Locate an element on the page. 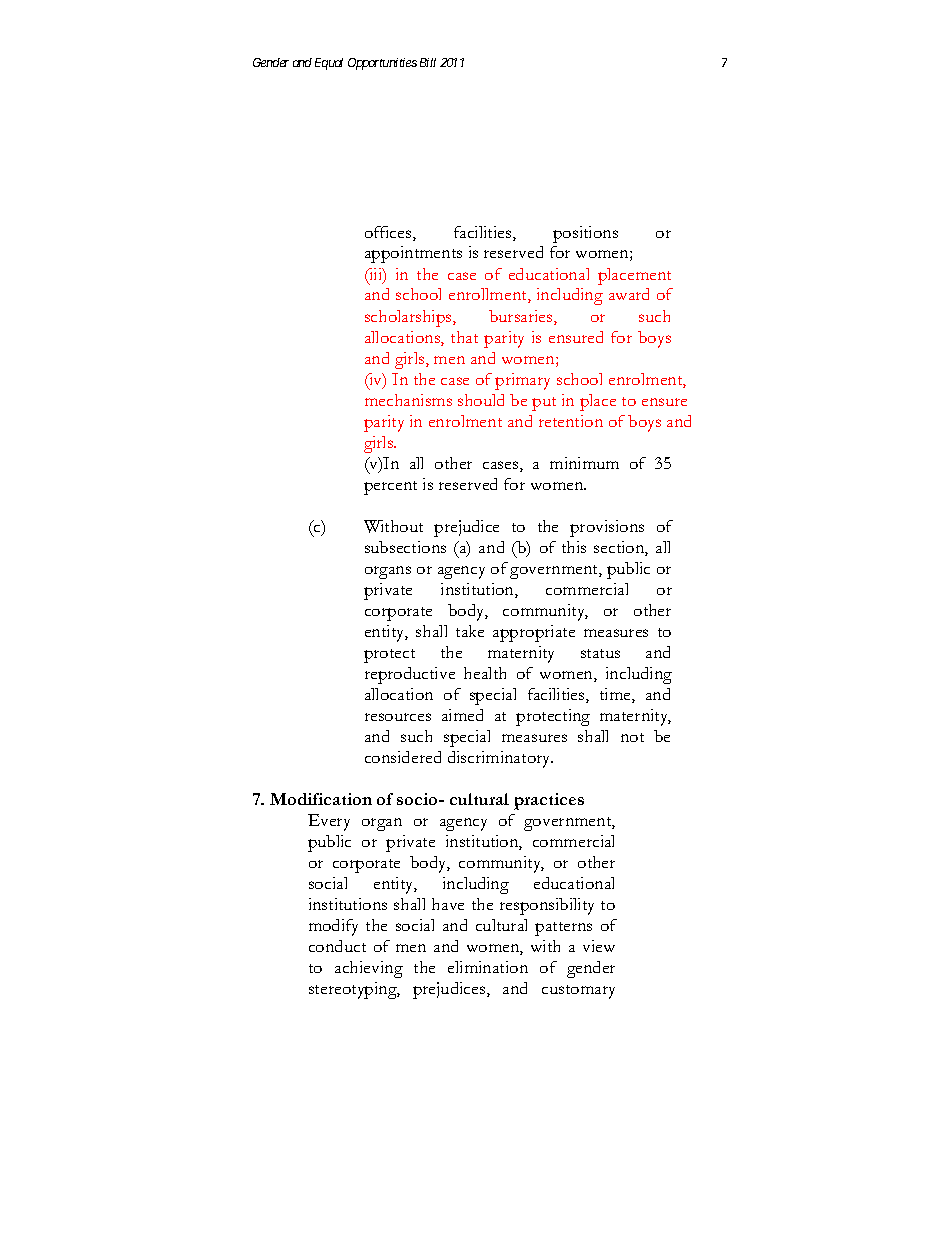  elimination is located at coordinates (488, 967).
